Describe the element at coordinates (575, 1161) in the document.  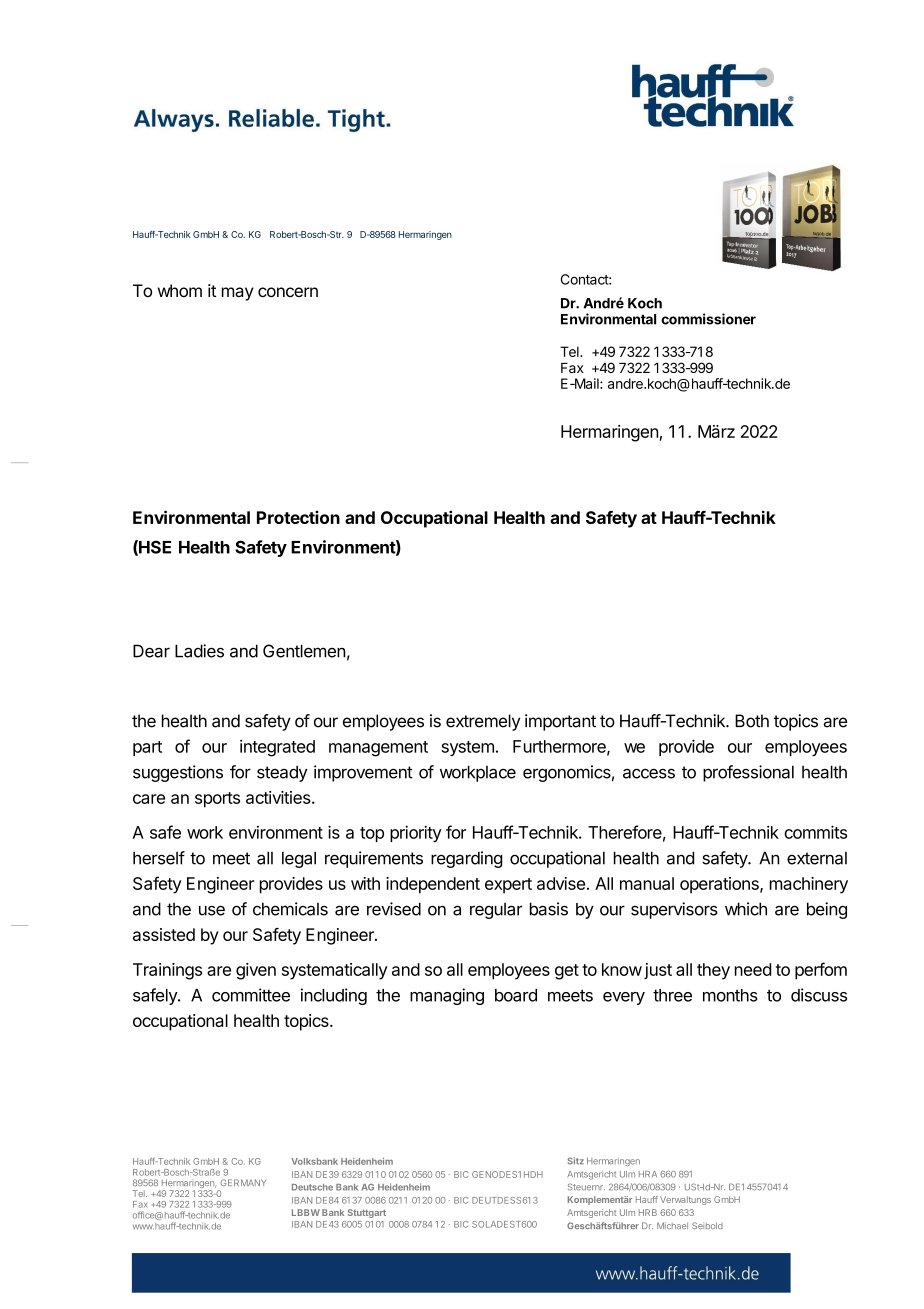
I see `Sitz` at that location.
